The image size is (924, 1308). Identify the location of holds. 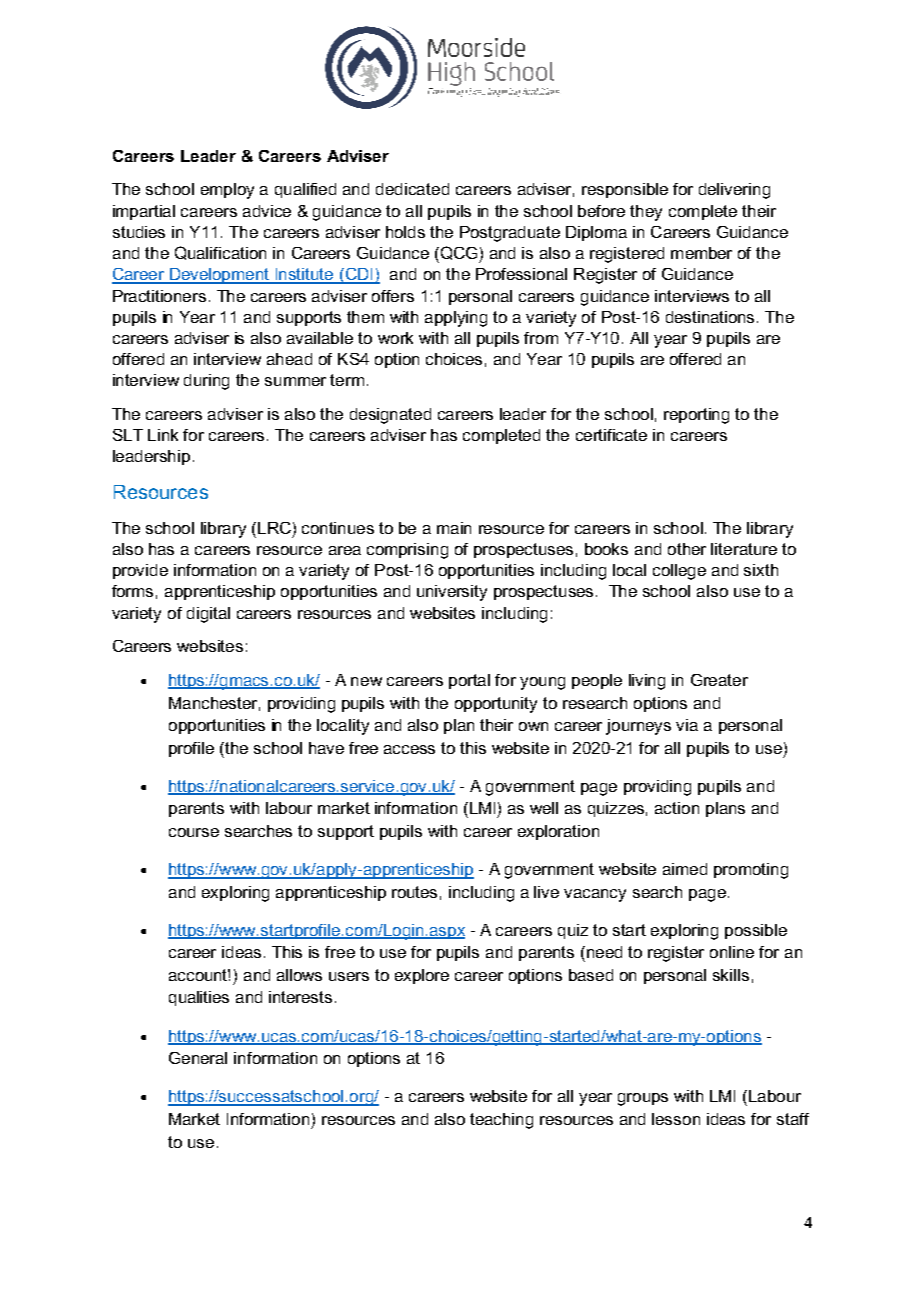
(405, 232).
